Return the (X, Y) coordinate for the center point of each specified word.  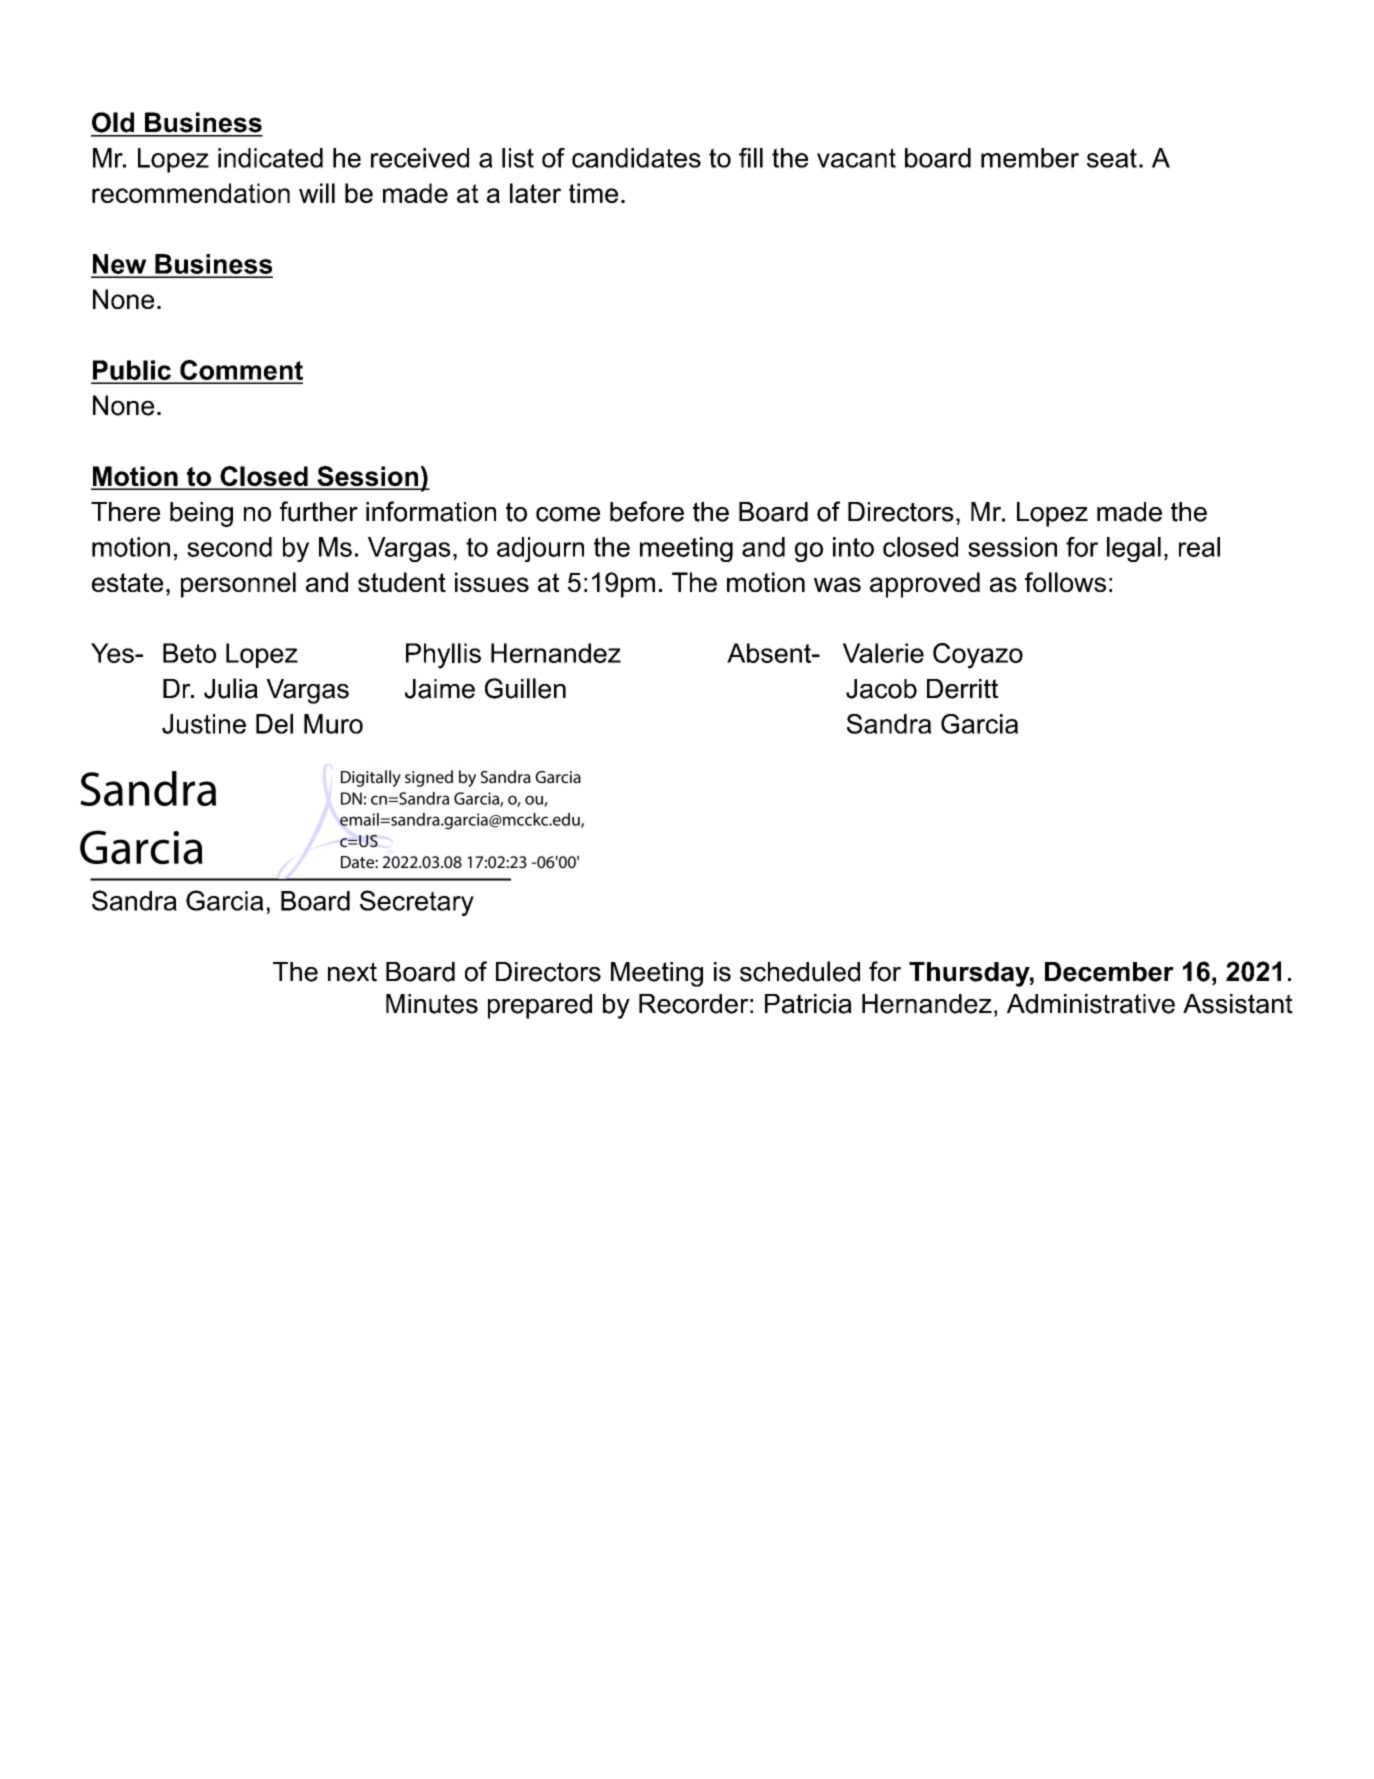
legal (1134, 549)
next (352, 972)
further (319, 511)
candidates (636, 158)
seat (1112, 158)
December (1109, 972)
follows (1065, 582)
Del (274, 724)
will (317, 193)
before (647, 511)
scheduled (800, 971)
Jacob (881, 689)
